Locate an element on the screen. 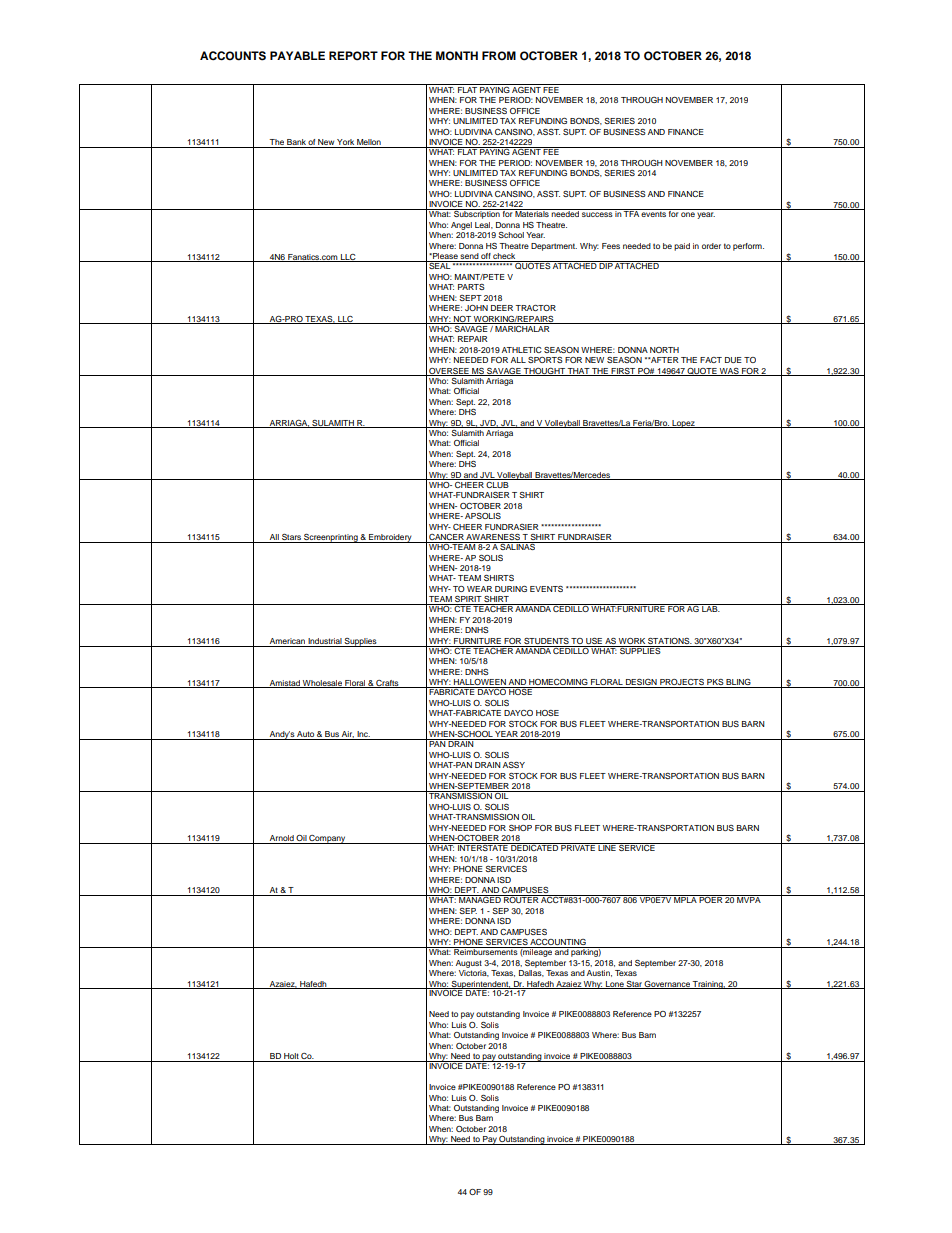 The image size is (952, 1233). Auto is located at coordinates (306, 735).
